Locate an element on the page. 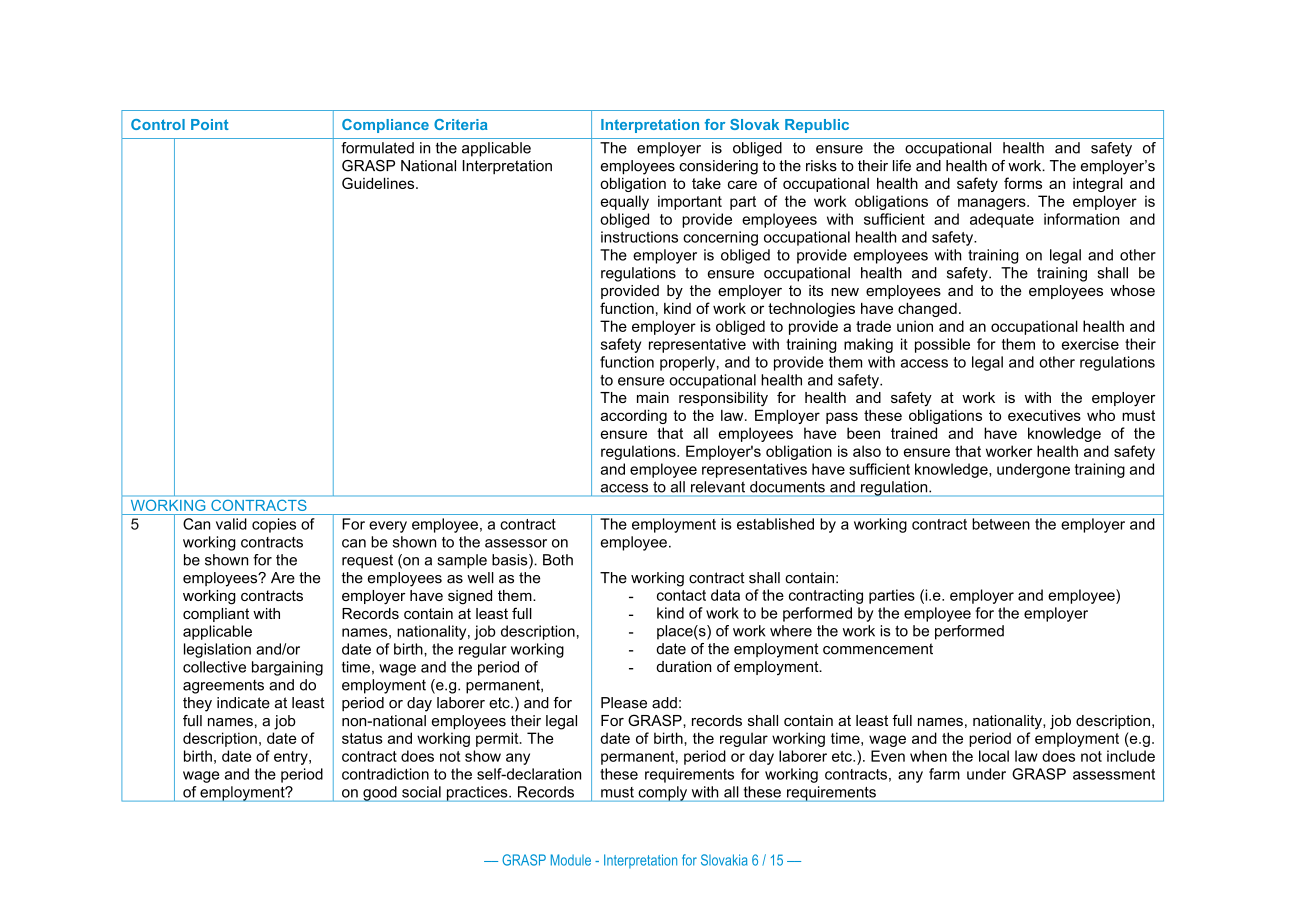 The width and height of the image is (1308, 924). considering is located at coordinates (718, 167).
